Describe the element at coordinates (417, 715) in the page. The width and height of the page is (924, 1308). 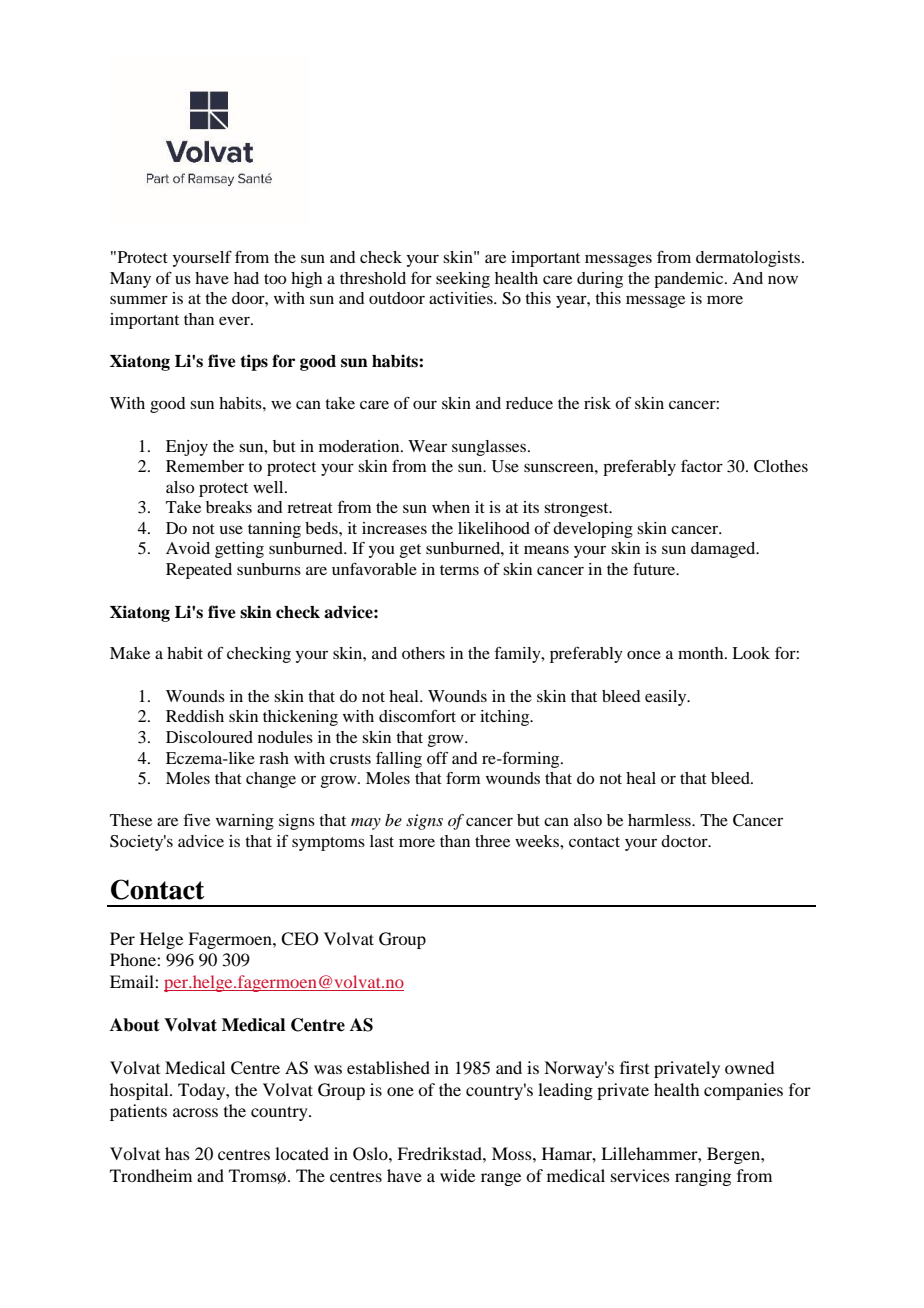
I see `discomfort` at that location.
